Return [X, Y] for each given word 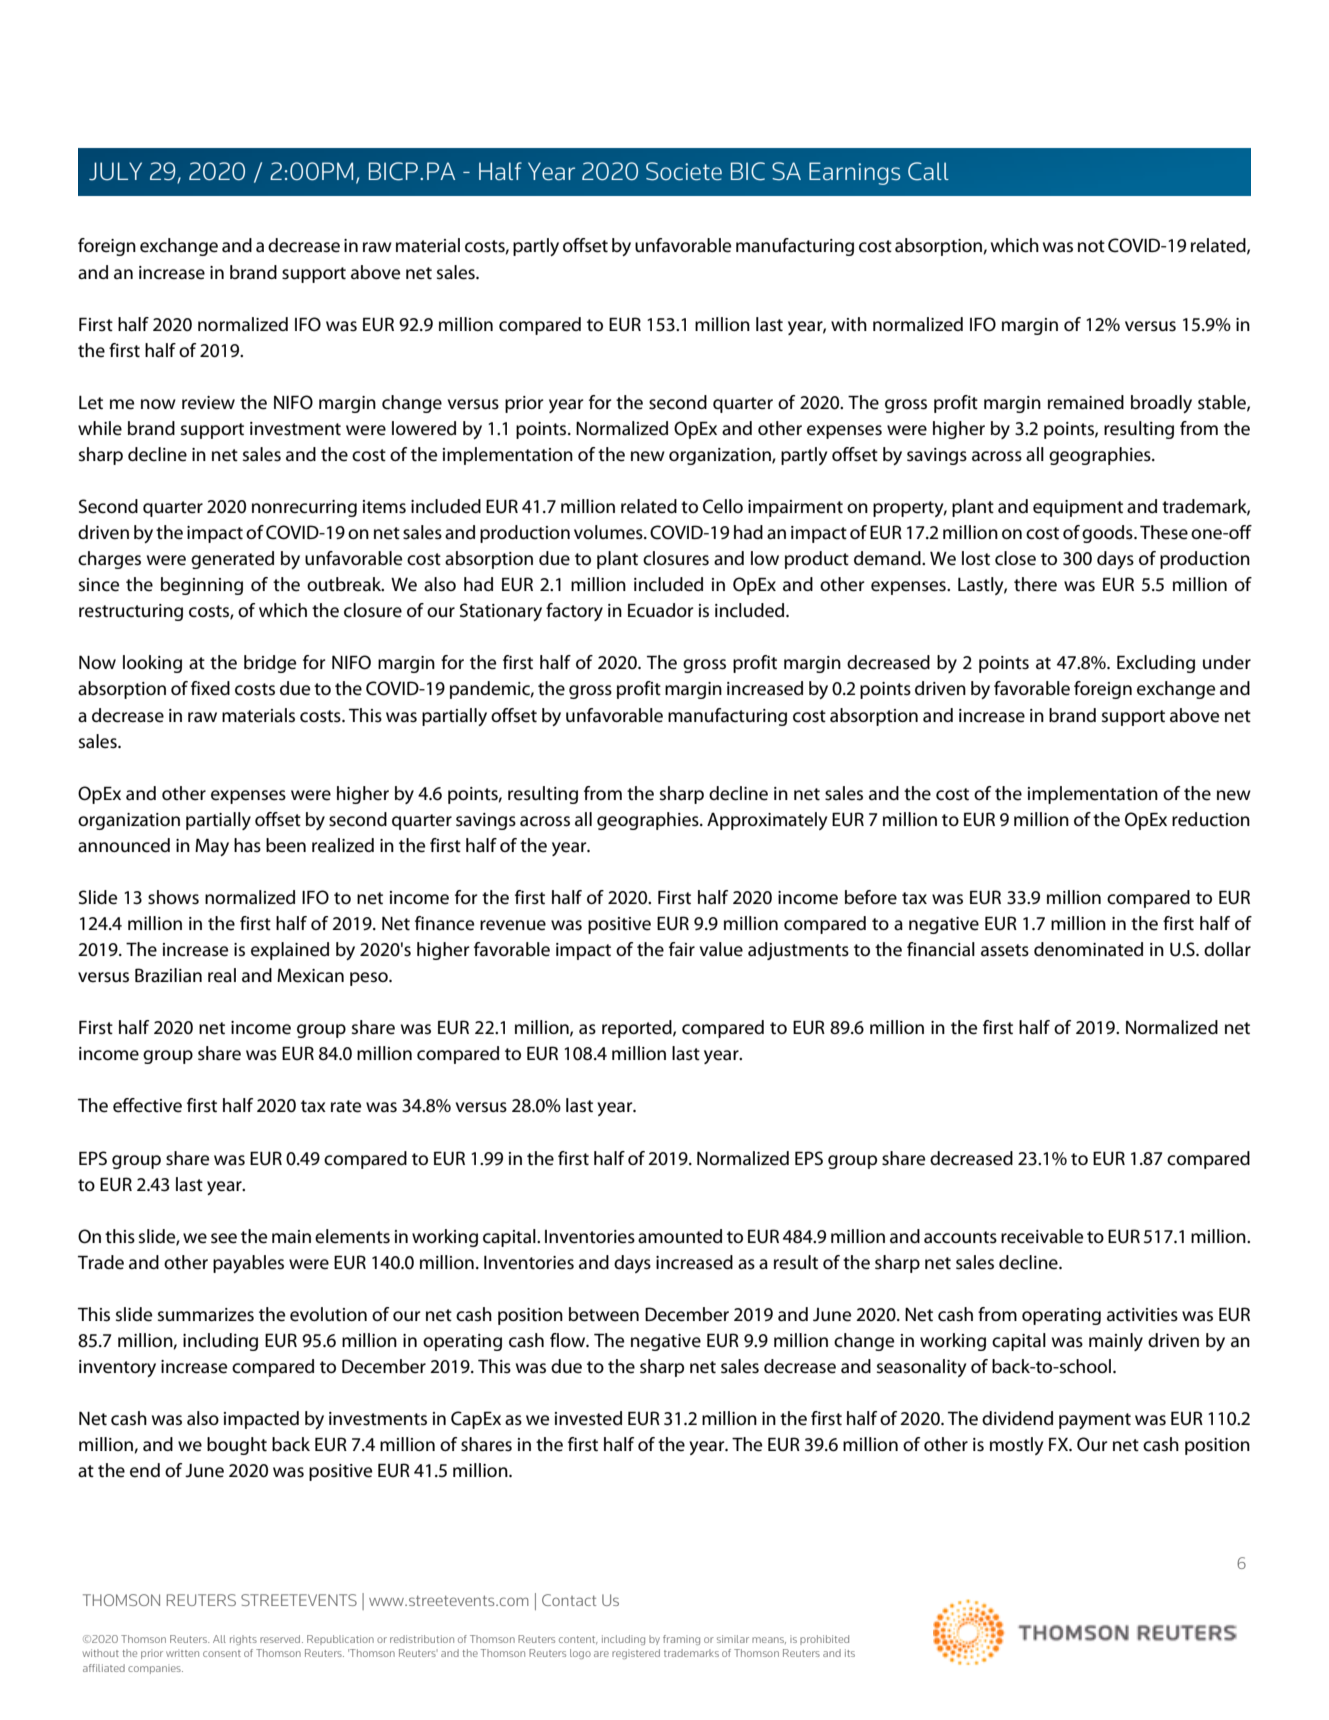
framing [681, 1640]
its [850, 1653]
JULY [115, 171]
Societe [684, 171]
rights [243, 1640]
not [1091, 246]
